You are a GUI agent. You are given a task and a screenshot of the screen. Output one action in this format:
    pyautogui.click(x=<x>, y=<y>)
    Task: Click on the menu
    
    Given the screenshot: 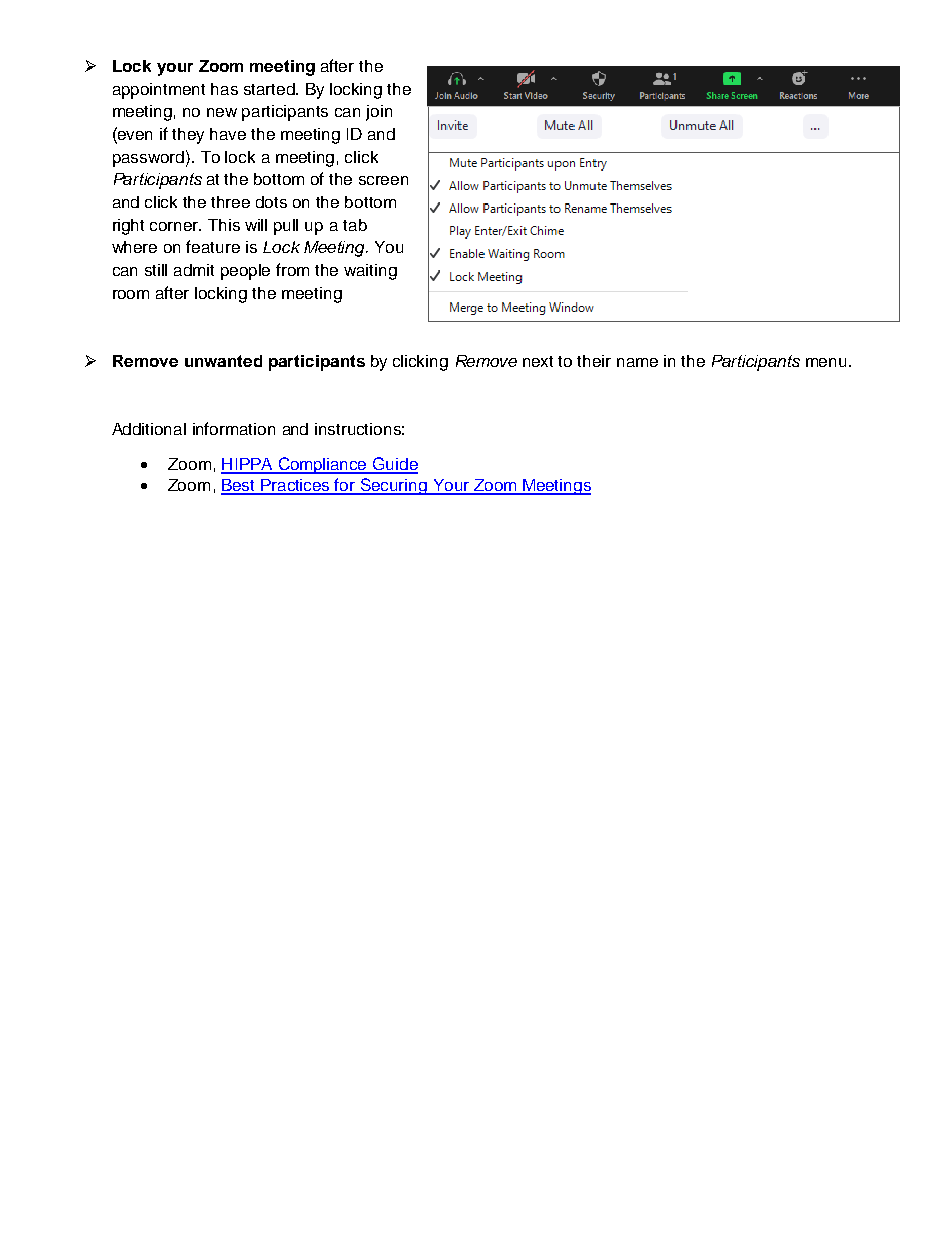 What is the action you would take?
    pyautogui.click(x=826, y=362)
